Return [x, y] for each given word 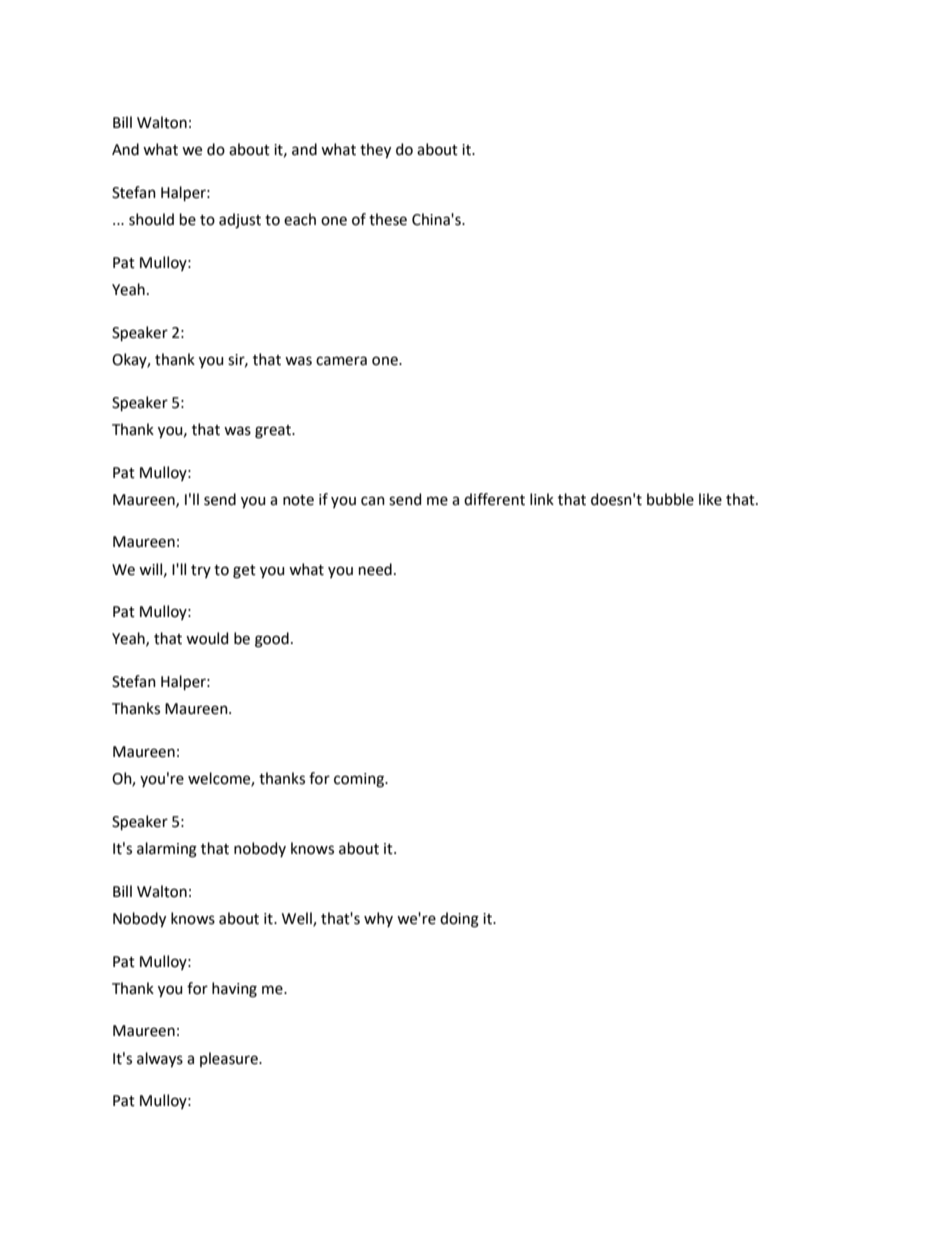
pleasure [230, 1059]
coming [360, 780]
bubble [670, 499]
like [710, 499]
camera [341, 361]
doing [459, 920]
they [375, 151]
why [378, 919]
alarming [167, 850]
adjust [240, 221]
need [375, 569]
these [388, 219]
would [207, 638]
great [274, 432]
